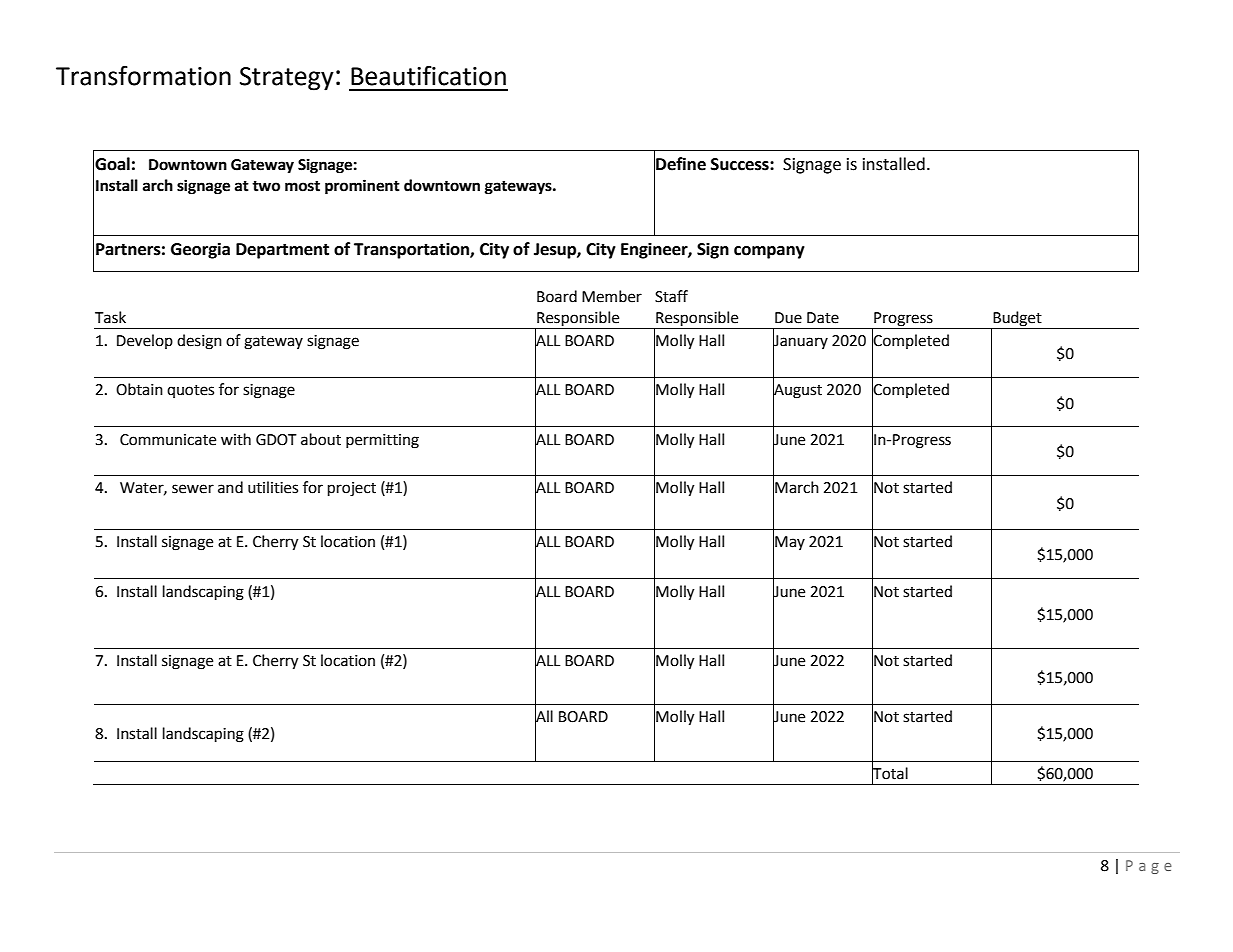 Image resolution: width=1233 pixels, height=952 pixels. What do you see at coordinates (741, 164) in the screenshot?
I see `Success` at bounding box center [741, 164].
